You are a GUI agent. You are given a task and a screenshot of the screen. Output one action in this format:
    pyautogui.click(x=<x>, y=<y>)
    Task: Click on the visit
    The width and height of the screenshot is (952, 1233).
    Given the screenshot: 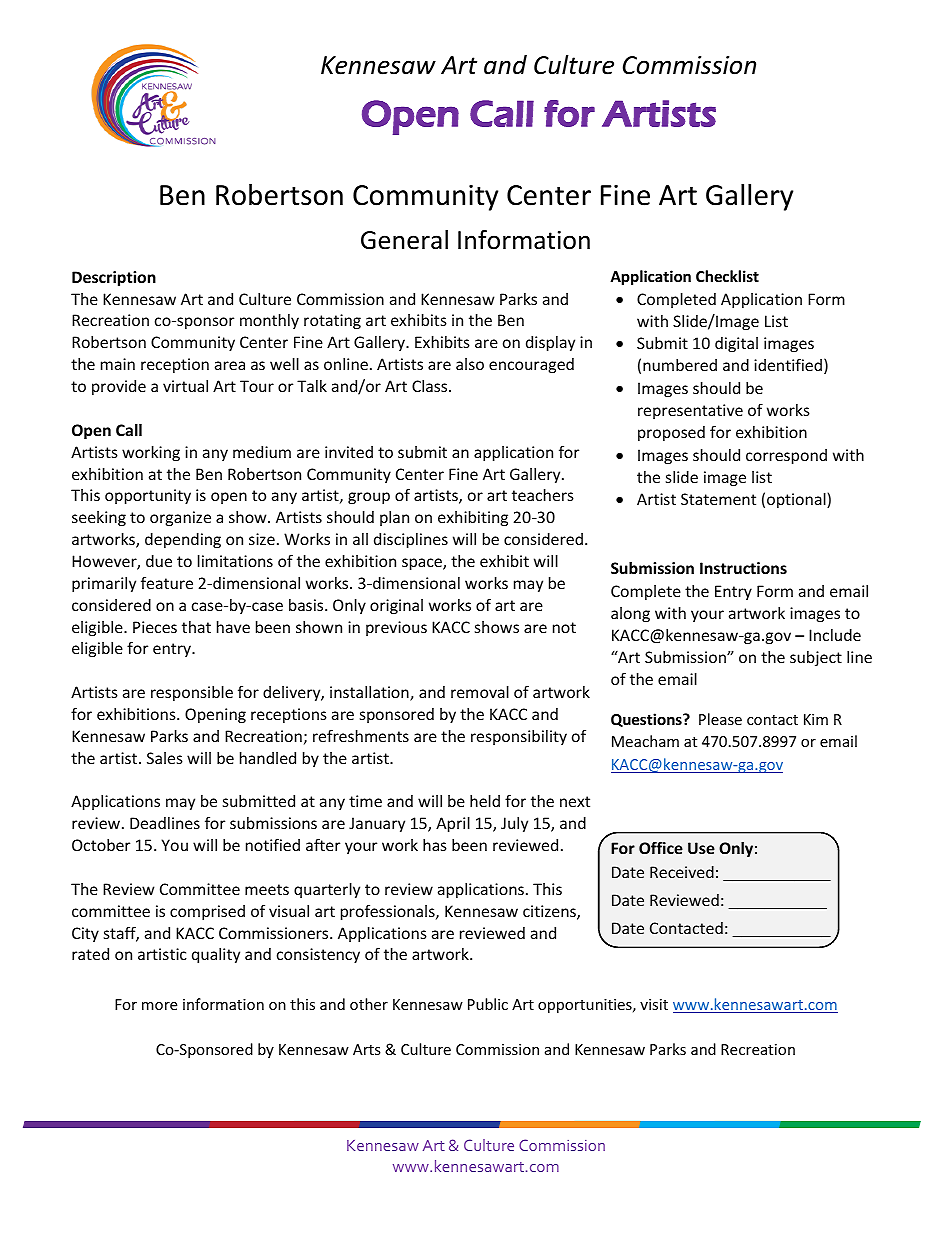 What is the action you would take?
    pyautogui.click(x=654, y=1004)
